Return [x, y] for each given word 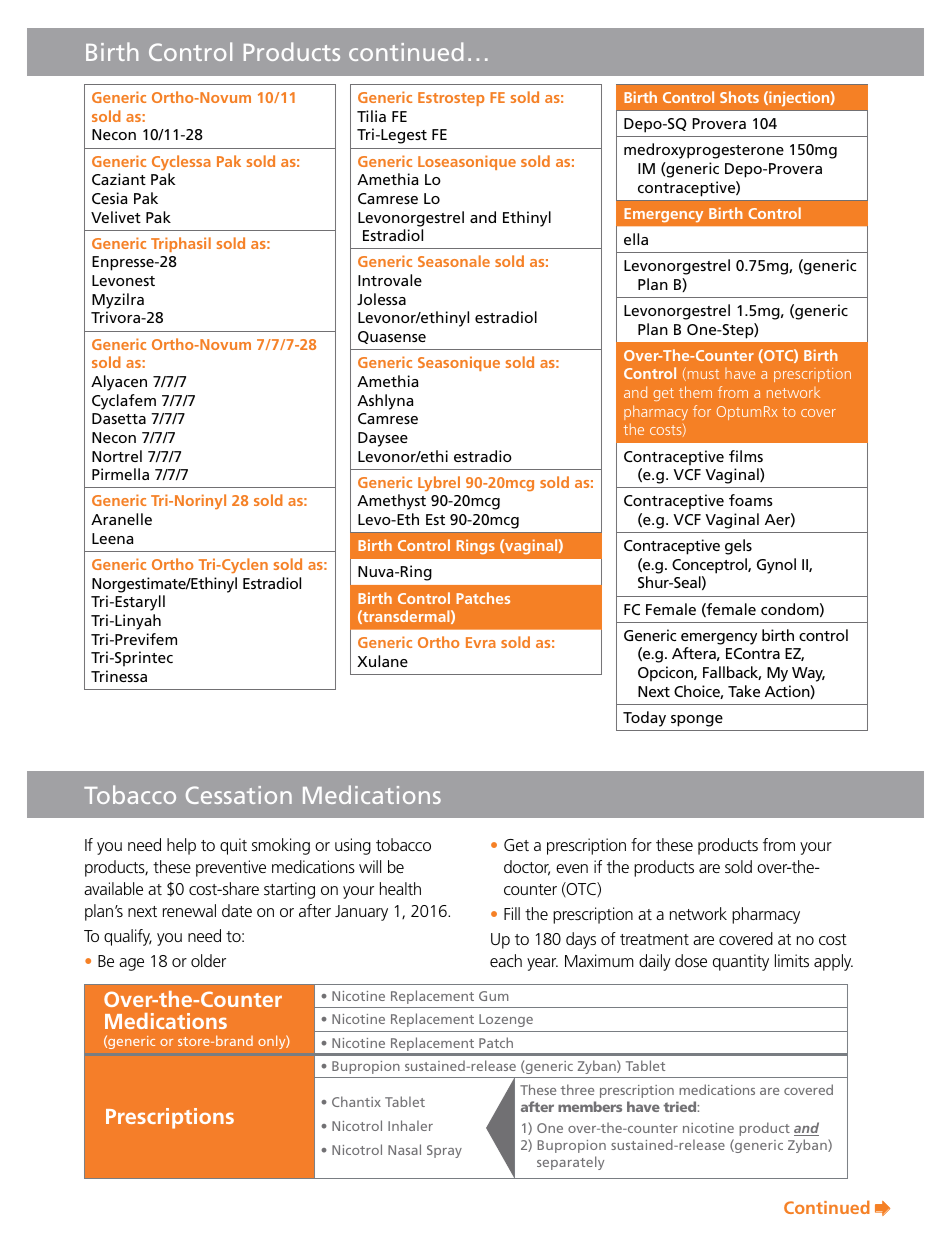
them [695, 392]
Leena [112, 538]
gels [738, 547]
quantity [741, 962]
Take [744, 691]
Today [644, 719]
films [746, 456]
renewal [189, 910]
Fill [512, 913]
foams [751, 500]
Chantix [356, 1101]
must [702, 374]
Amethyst [391, 502]
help [181, 846]
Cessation [239, 795]
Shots [739, 97]
